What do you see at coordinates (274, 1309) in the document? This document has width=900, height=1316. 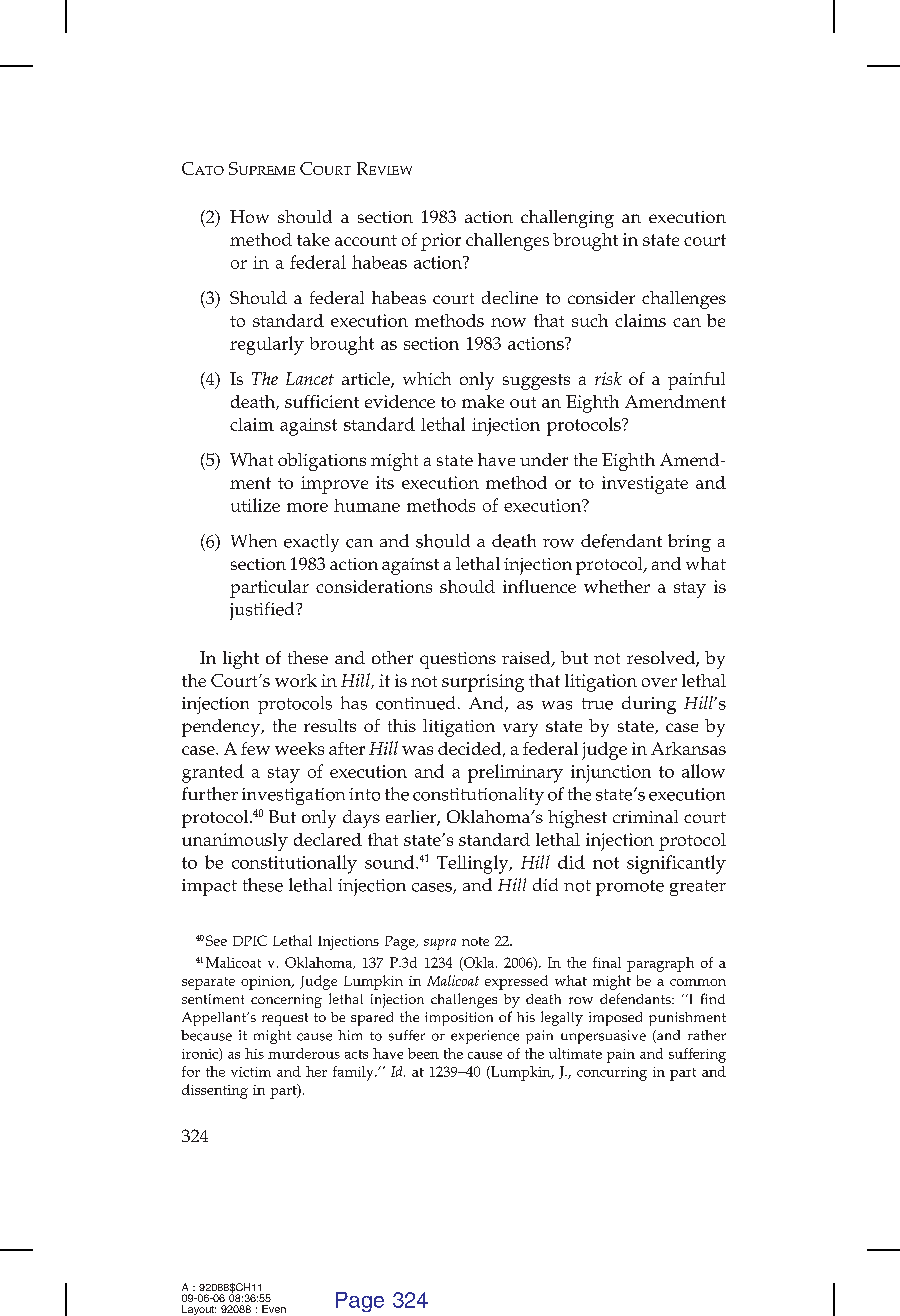 I see `Even` at bounding box center [274, 1309].
